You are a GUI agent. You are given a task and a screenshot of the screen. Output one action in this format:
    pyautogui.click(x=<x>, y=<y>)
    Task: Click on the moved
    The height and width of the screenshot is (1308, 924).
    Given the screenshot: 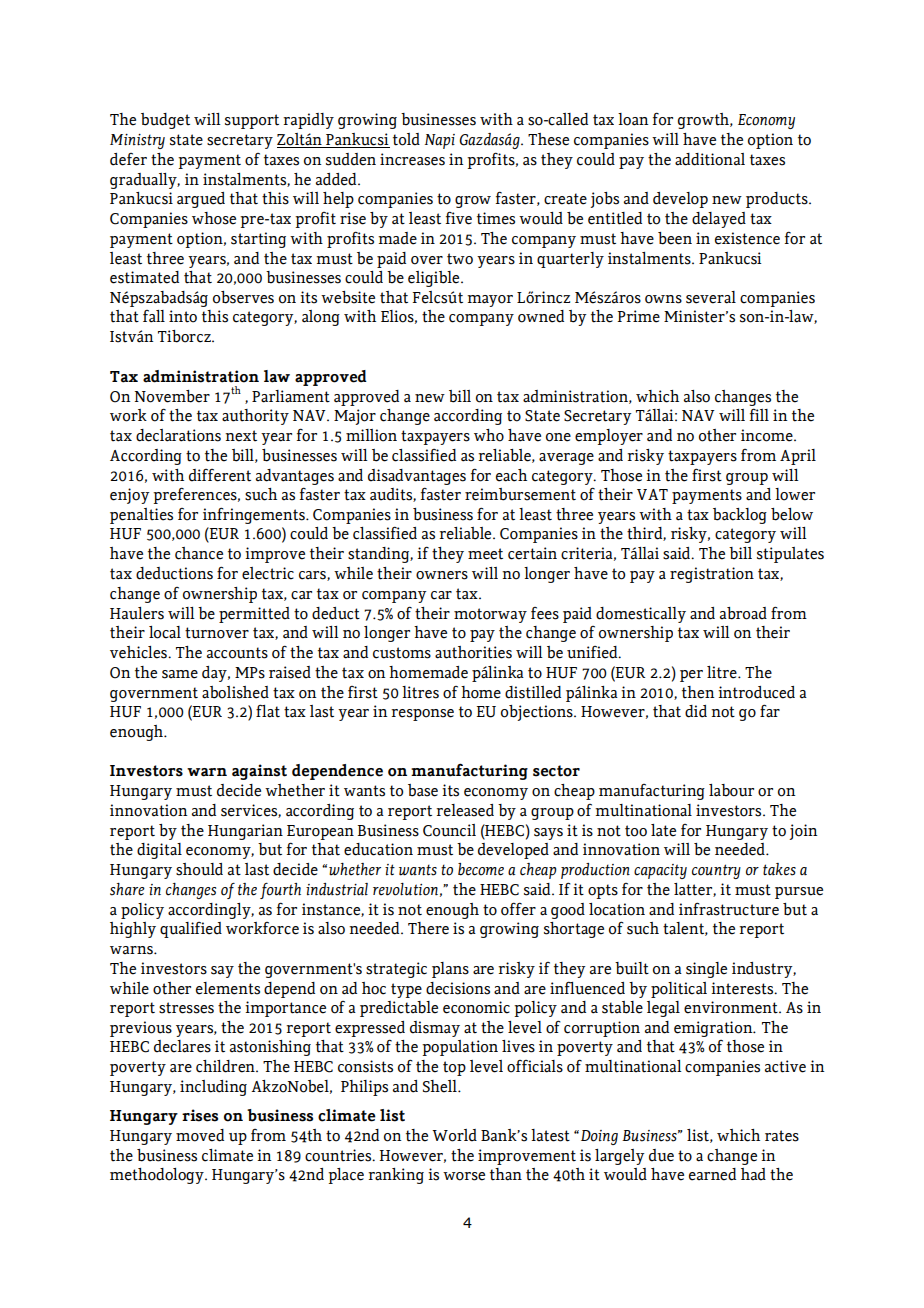 What is the action you would take?
    pyautogui.click(x=200, y=1135)
